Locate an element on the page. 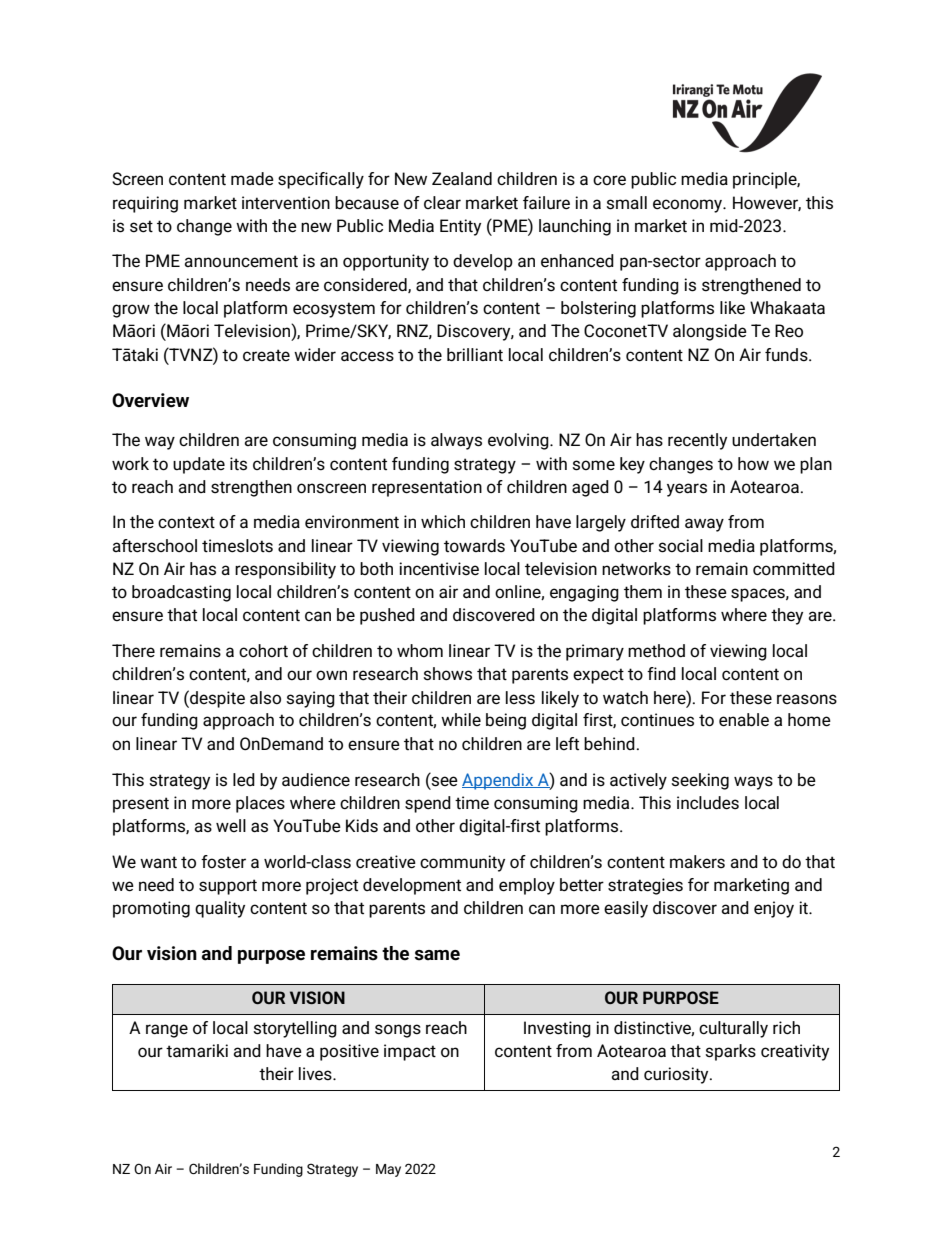 The image size is (952, 1233). cohort is located at coordinates (263, 651).
